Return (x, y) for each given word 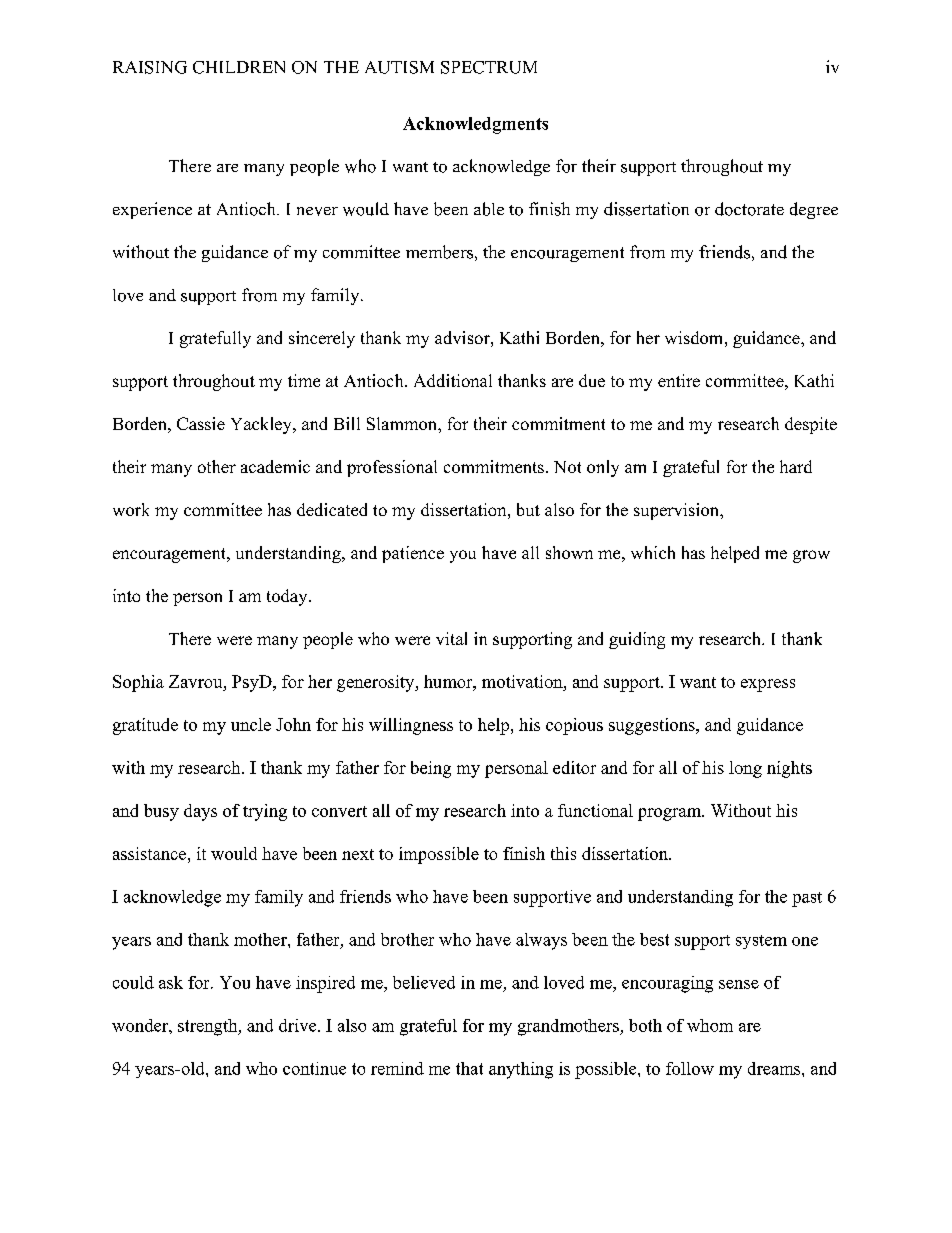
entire (679, 380)
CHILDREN (239, 67)
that (469, 1068)
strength (209, 1027)
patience (413, 554)
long (745, 769)
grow (811, 556)
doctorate (749, 209)
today (288, 597)
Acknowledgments (475, 125)
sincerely (322, 339)
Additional (453, 380)
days (200, 812)
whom (710, 1025)
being (431, 769)
